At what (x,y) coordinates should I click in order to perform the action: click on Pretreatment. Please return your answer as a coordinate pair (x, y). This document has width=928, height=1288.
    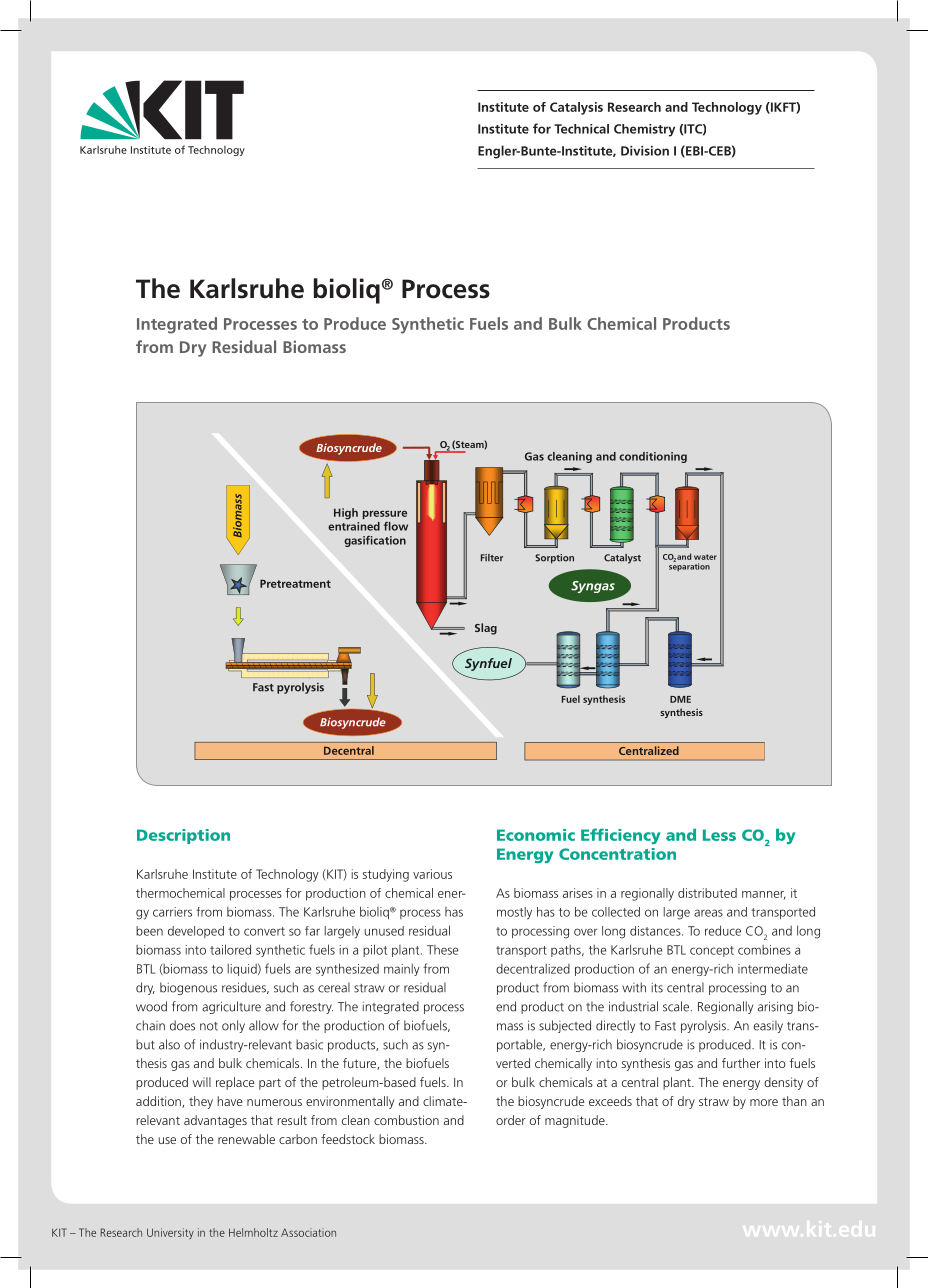
    Looking at the image, I should click on (295, 583).
